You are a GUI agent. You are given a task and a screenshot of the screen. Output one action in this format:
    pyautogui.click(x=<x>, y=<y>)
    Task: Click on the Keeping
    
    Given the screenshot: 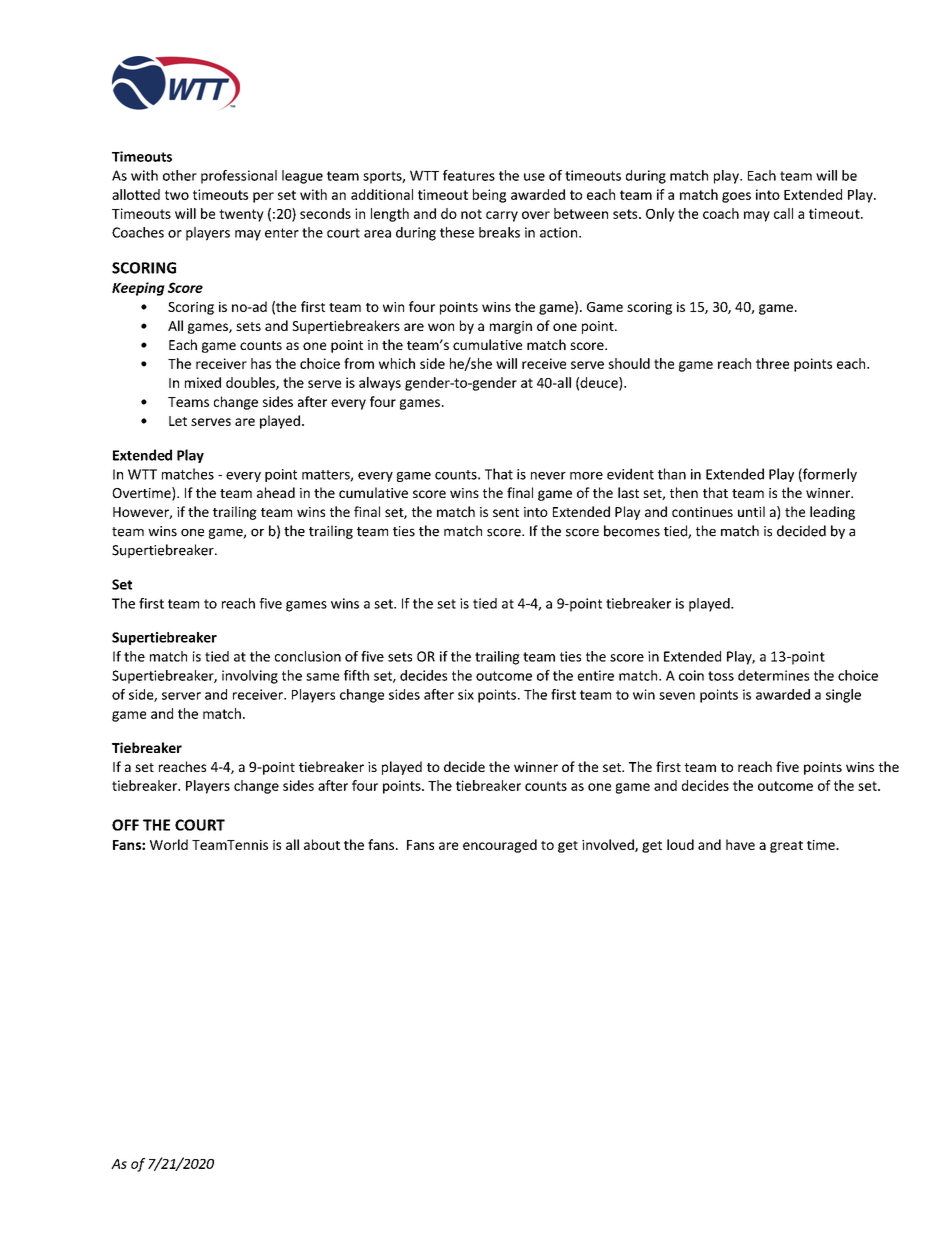 What is the action you would take?
    pyautogui.click(x=138, y=289)
